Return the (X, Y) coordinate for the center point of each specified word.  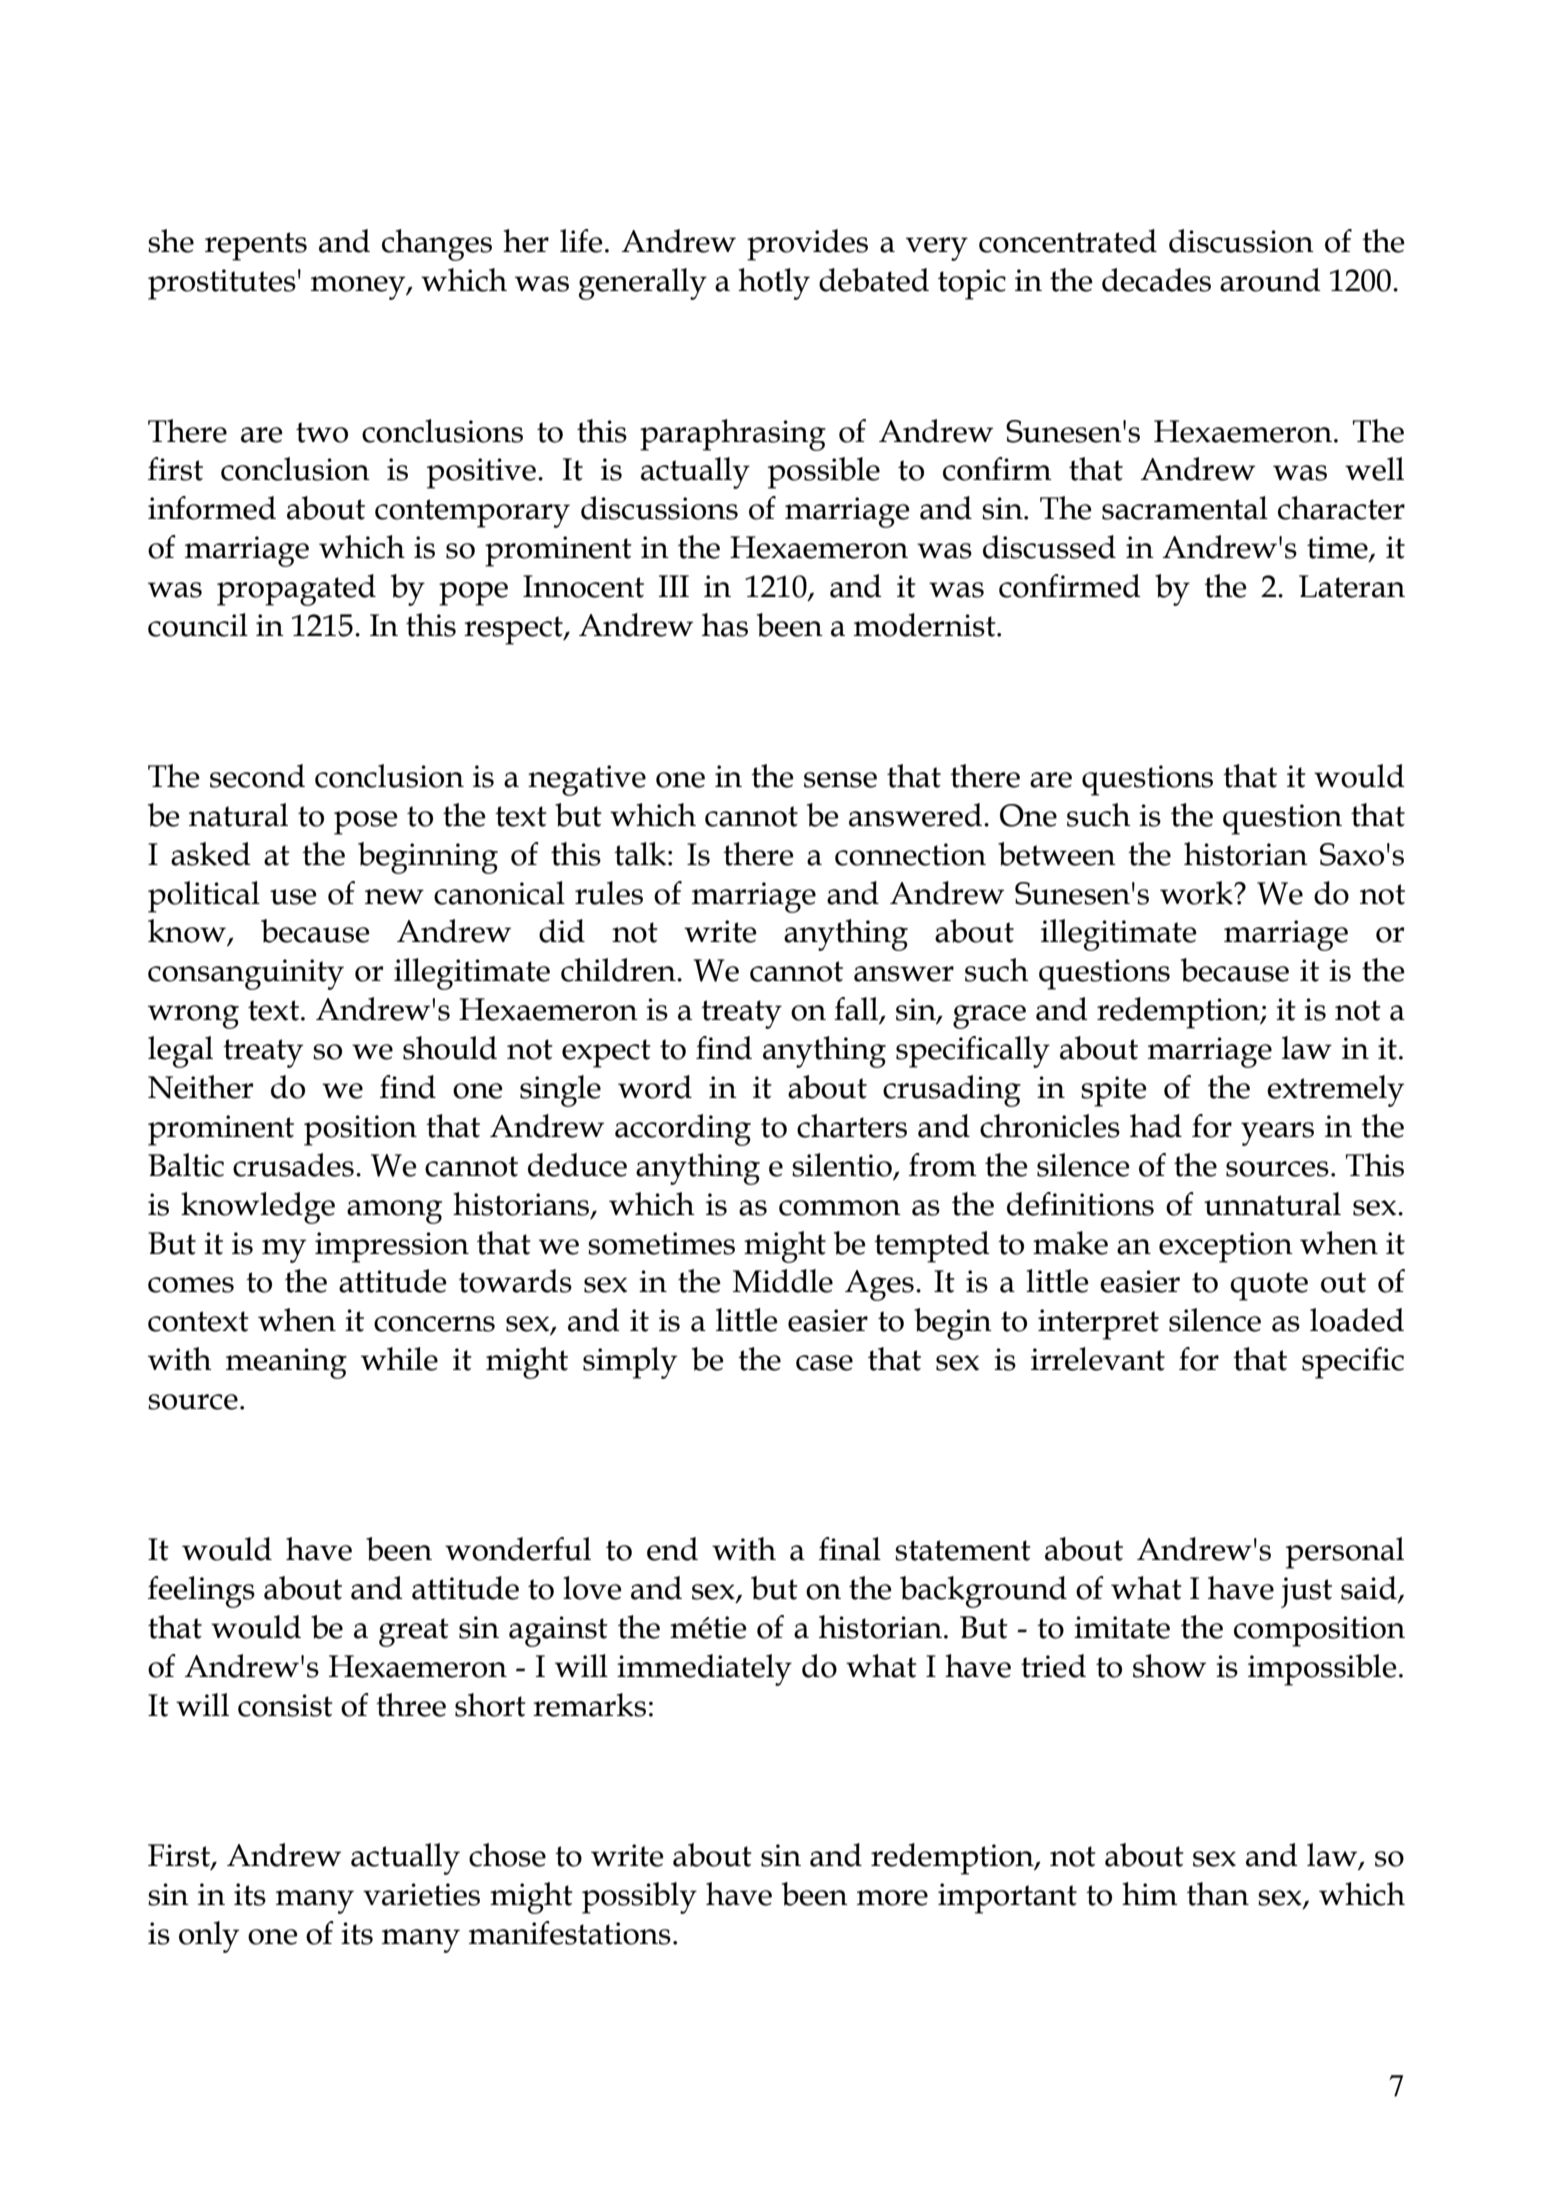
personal (1345, 1553)
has (725, 625)
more (892, 1898)
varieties (421, 1894)
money (359, 288)
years (1277, 1134)
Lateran (1352, 586)
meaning (286, 1363)
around (1270, 280)
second (257, 776)
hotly (774, 284)
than (1218, 1894)
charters (852, 1126)
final (850, 1549)
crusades (293, 1165)
